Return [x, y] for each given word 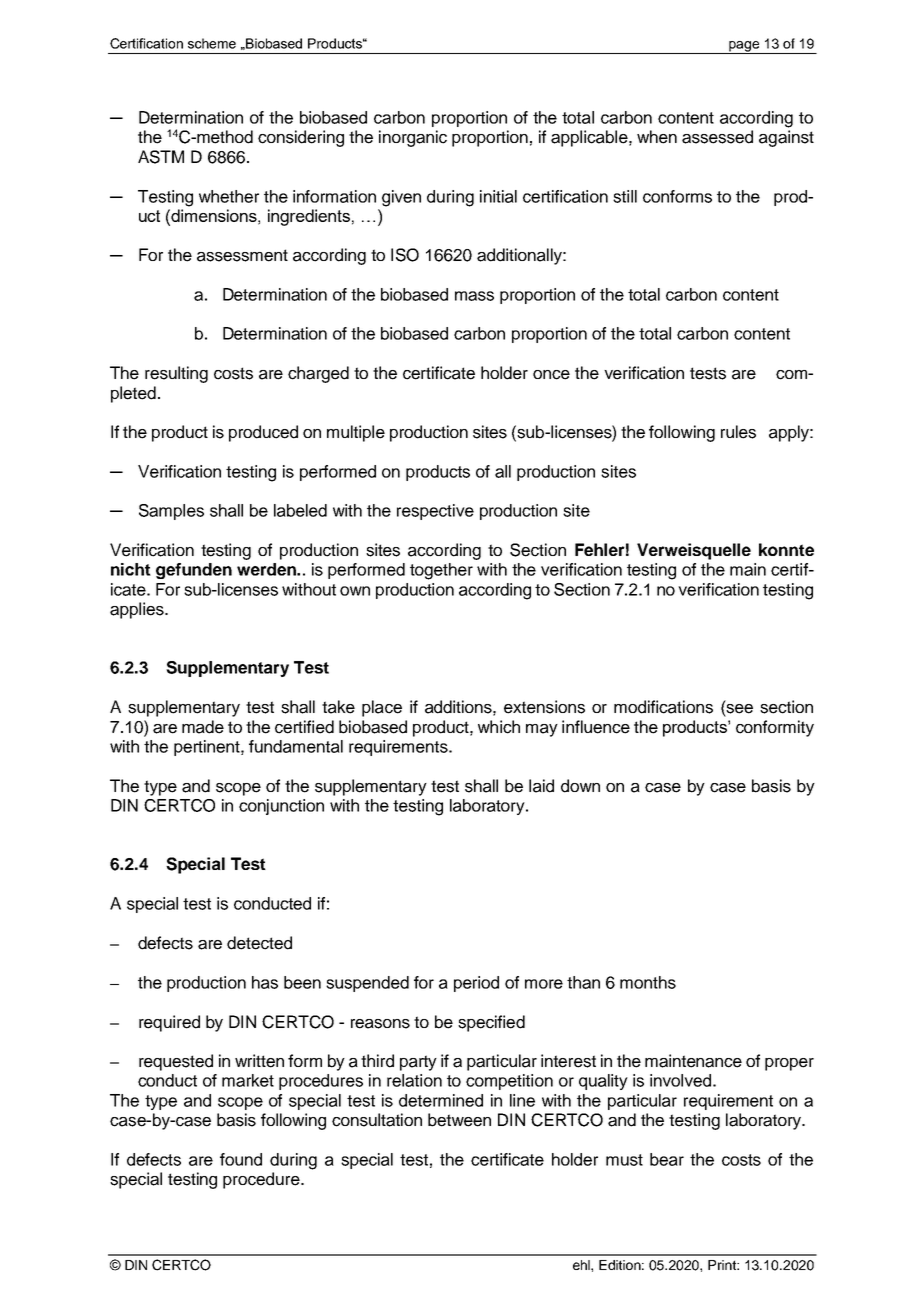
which [499, 727]
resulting [176, 374]
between [459, 1120]
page [744, 47]
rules [738, 432]
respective [435, 512]
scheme [212, 43]
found [241, 1159]
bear [667, 1159]
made [203, 727]
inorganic [413, 138]
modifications [663, 707]
